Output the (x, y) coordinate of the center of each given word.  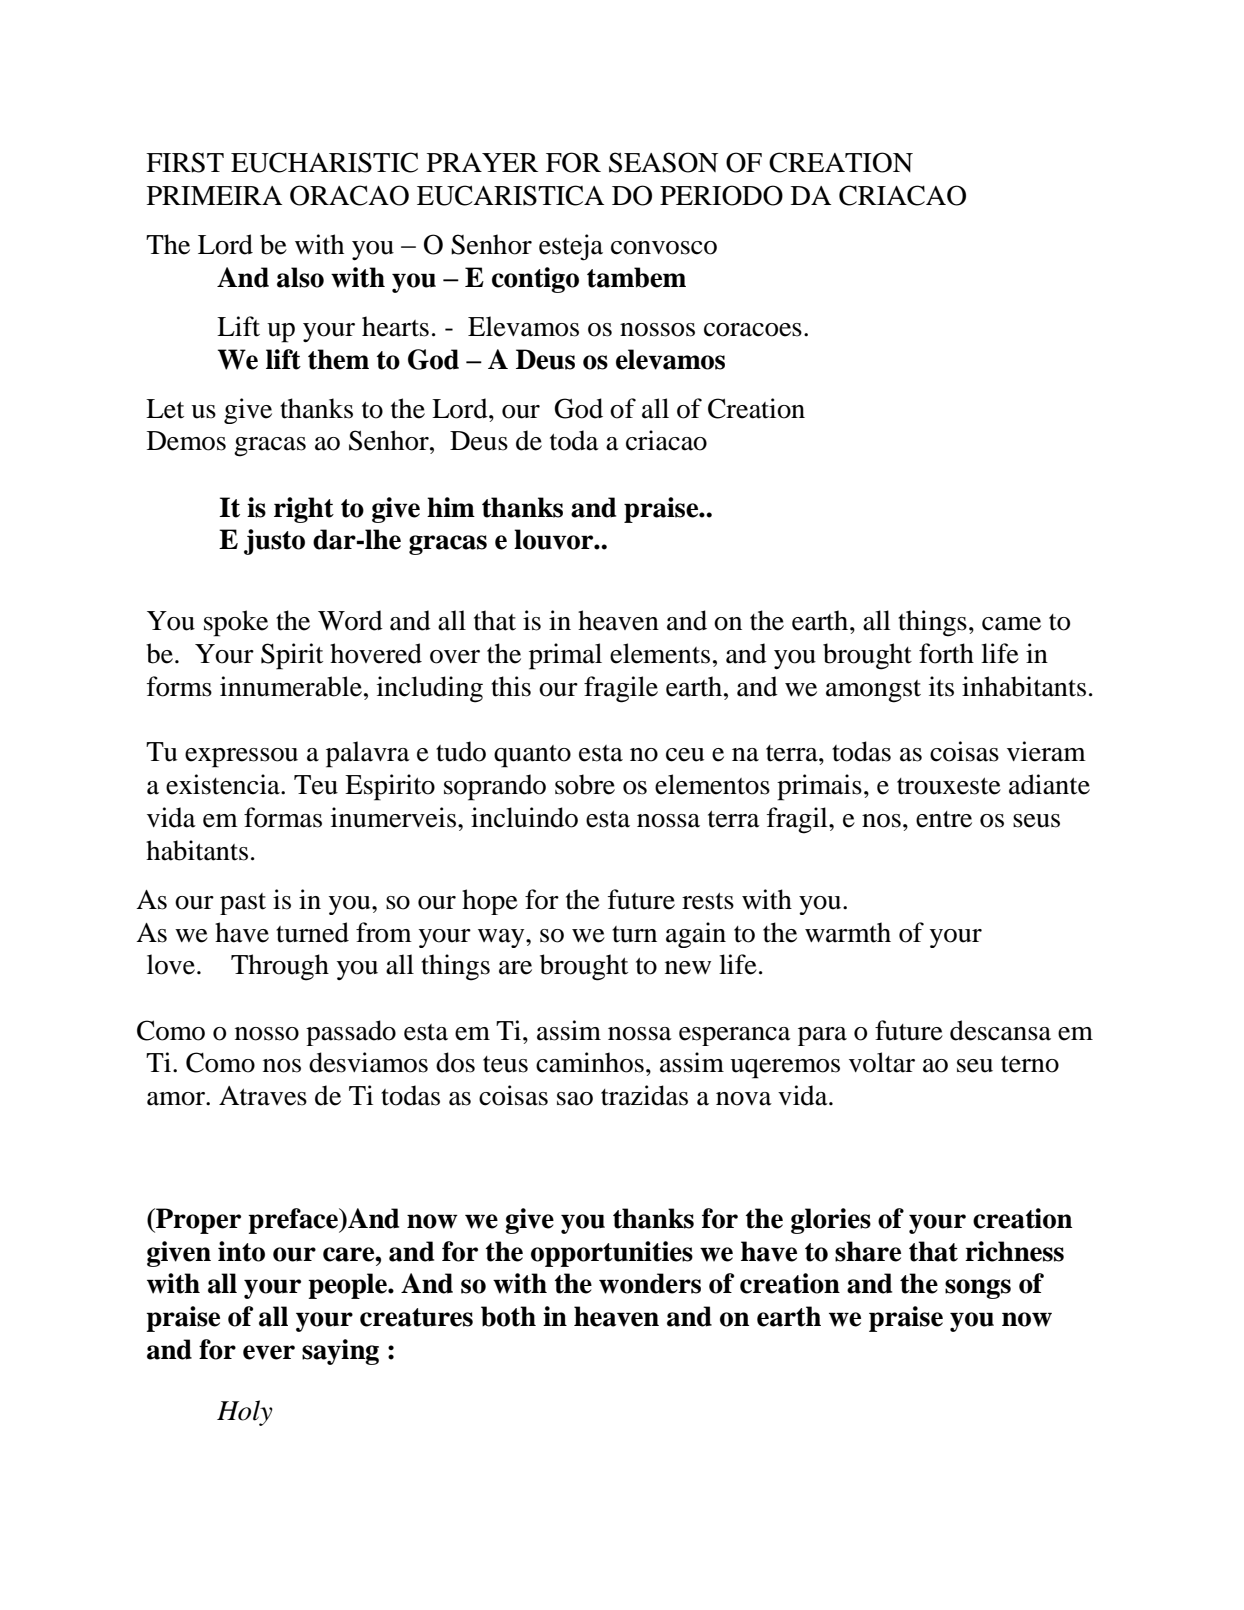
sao (575, 1099)
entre (944, 819)
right (304, 510)
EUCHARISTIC (324, 162)
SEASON (663, 162)
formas (283, 817)
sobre (585, 784)
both (508, 1316)
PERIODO (721, 195)
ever (269, 1352)
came (1011, 624)
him (451, 507)
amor (177, 1099)
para (822, 1036)
